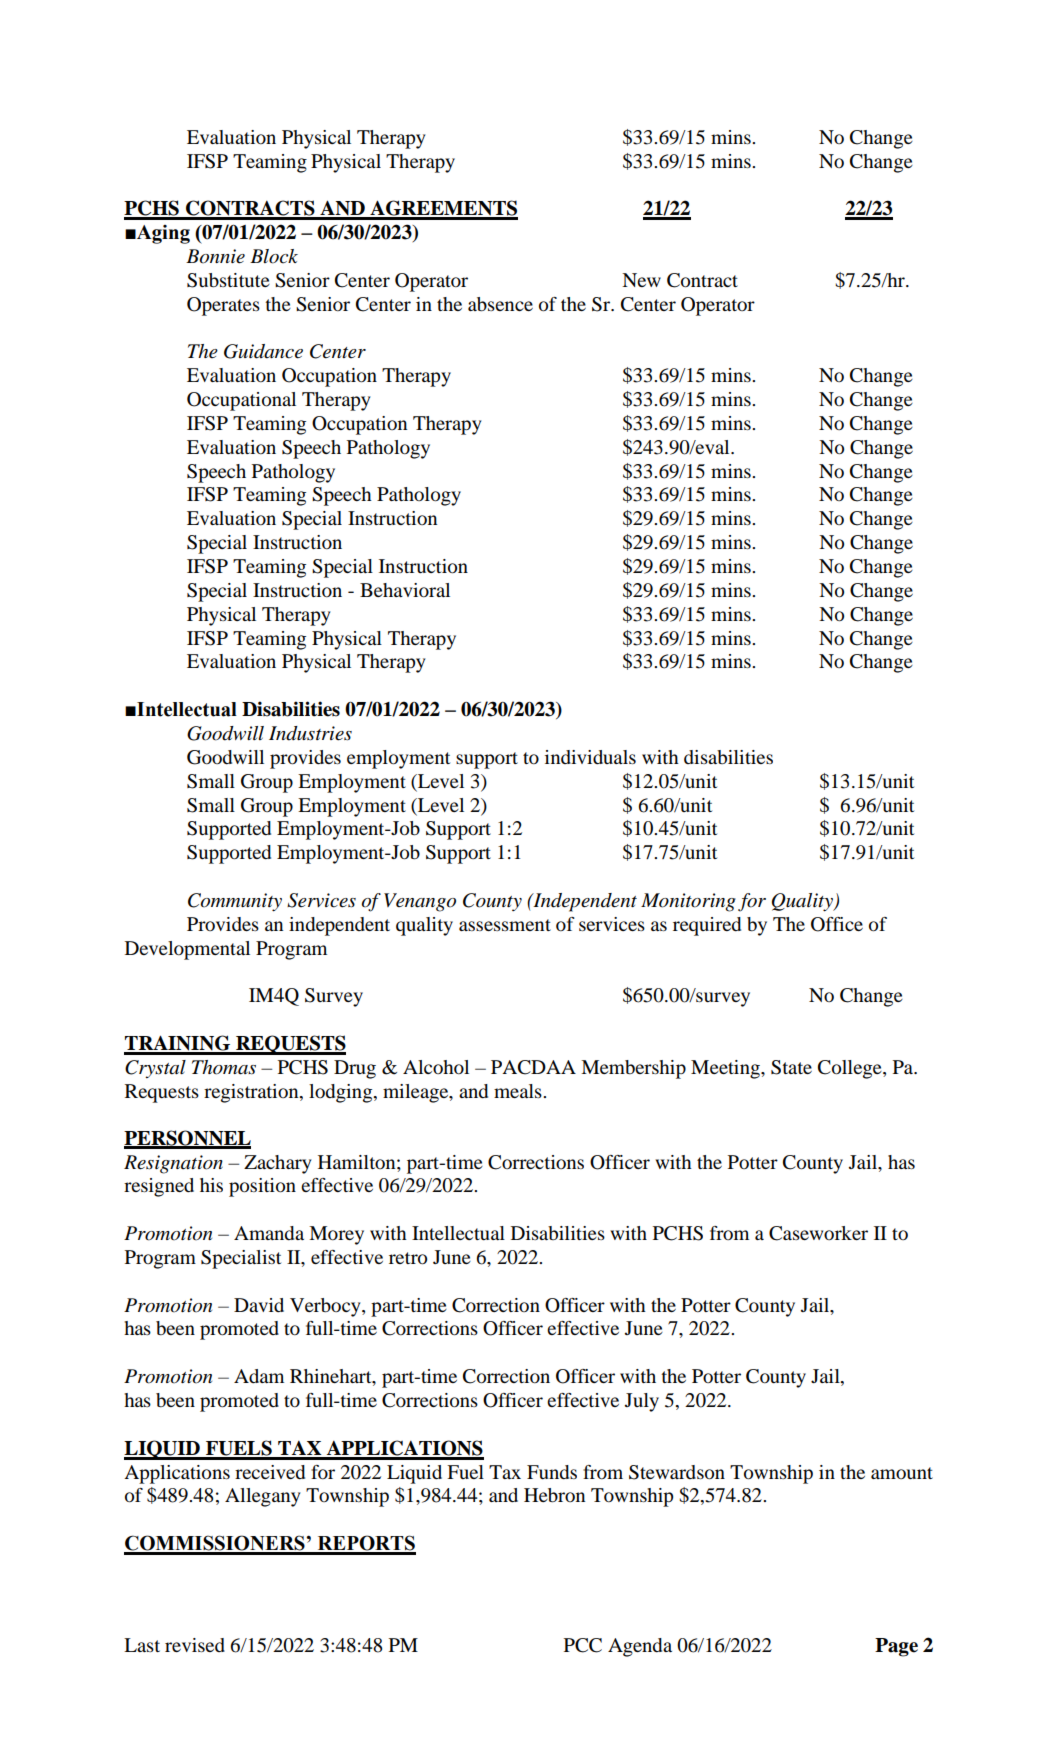 The height and width of the screenshot is (1742, 1058). What do you see at coordinates (223, 306) in the screenshot?
I see `Operates` at bounding box center [223, 306].
